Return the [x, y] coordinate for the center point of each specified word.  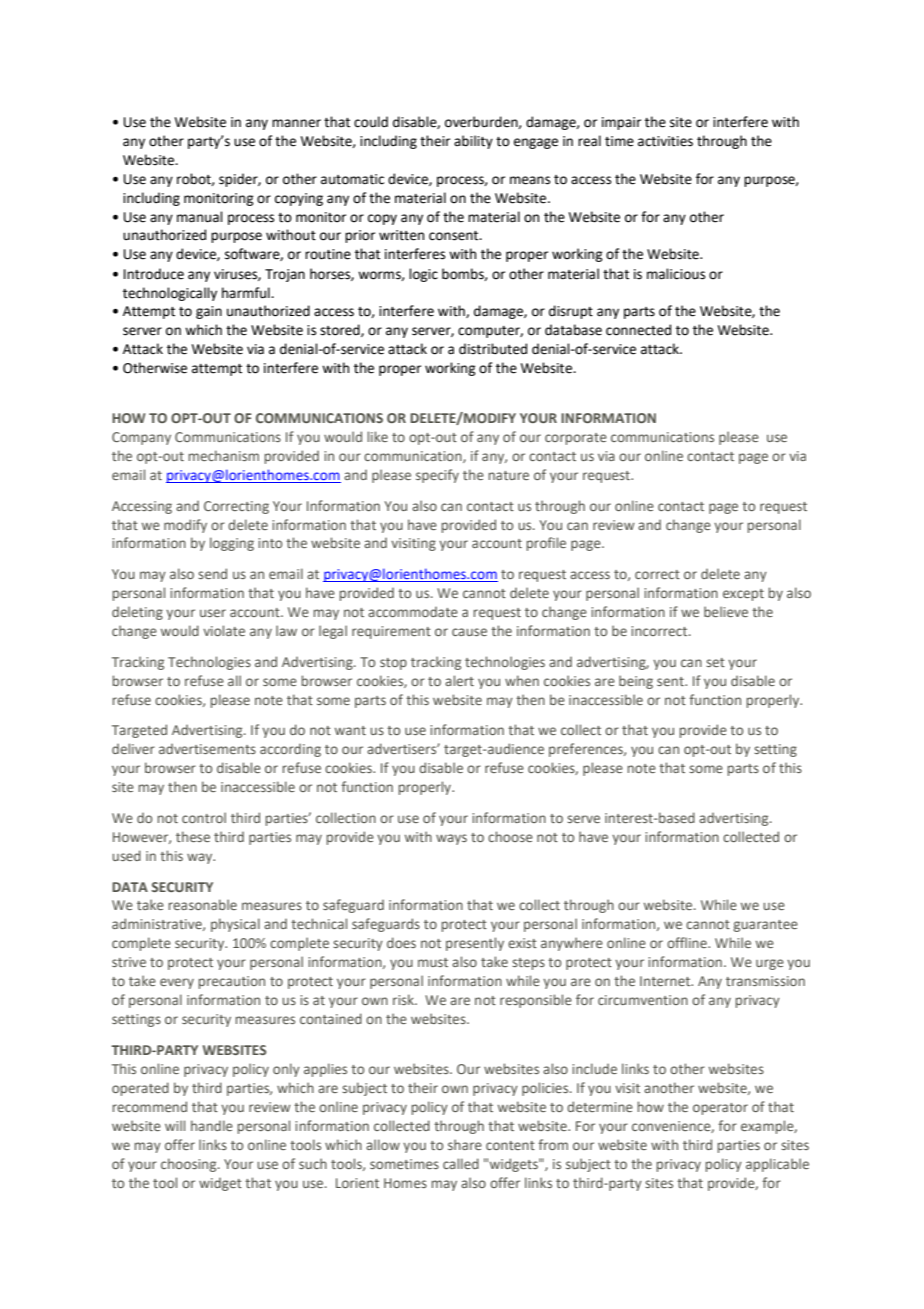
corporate [576, 439]
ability [473, 142]
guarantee [766, 926]
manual [200, 217]
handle [212, 1125]
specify [437, 476]
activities [665, 141]
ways [451, 839]
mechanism [224, 455]
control [204, 817]
